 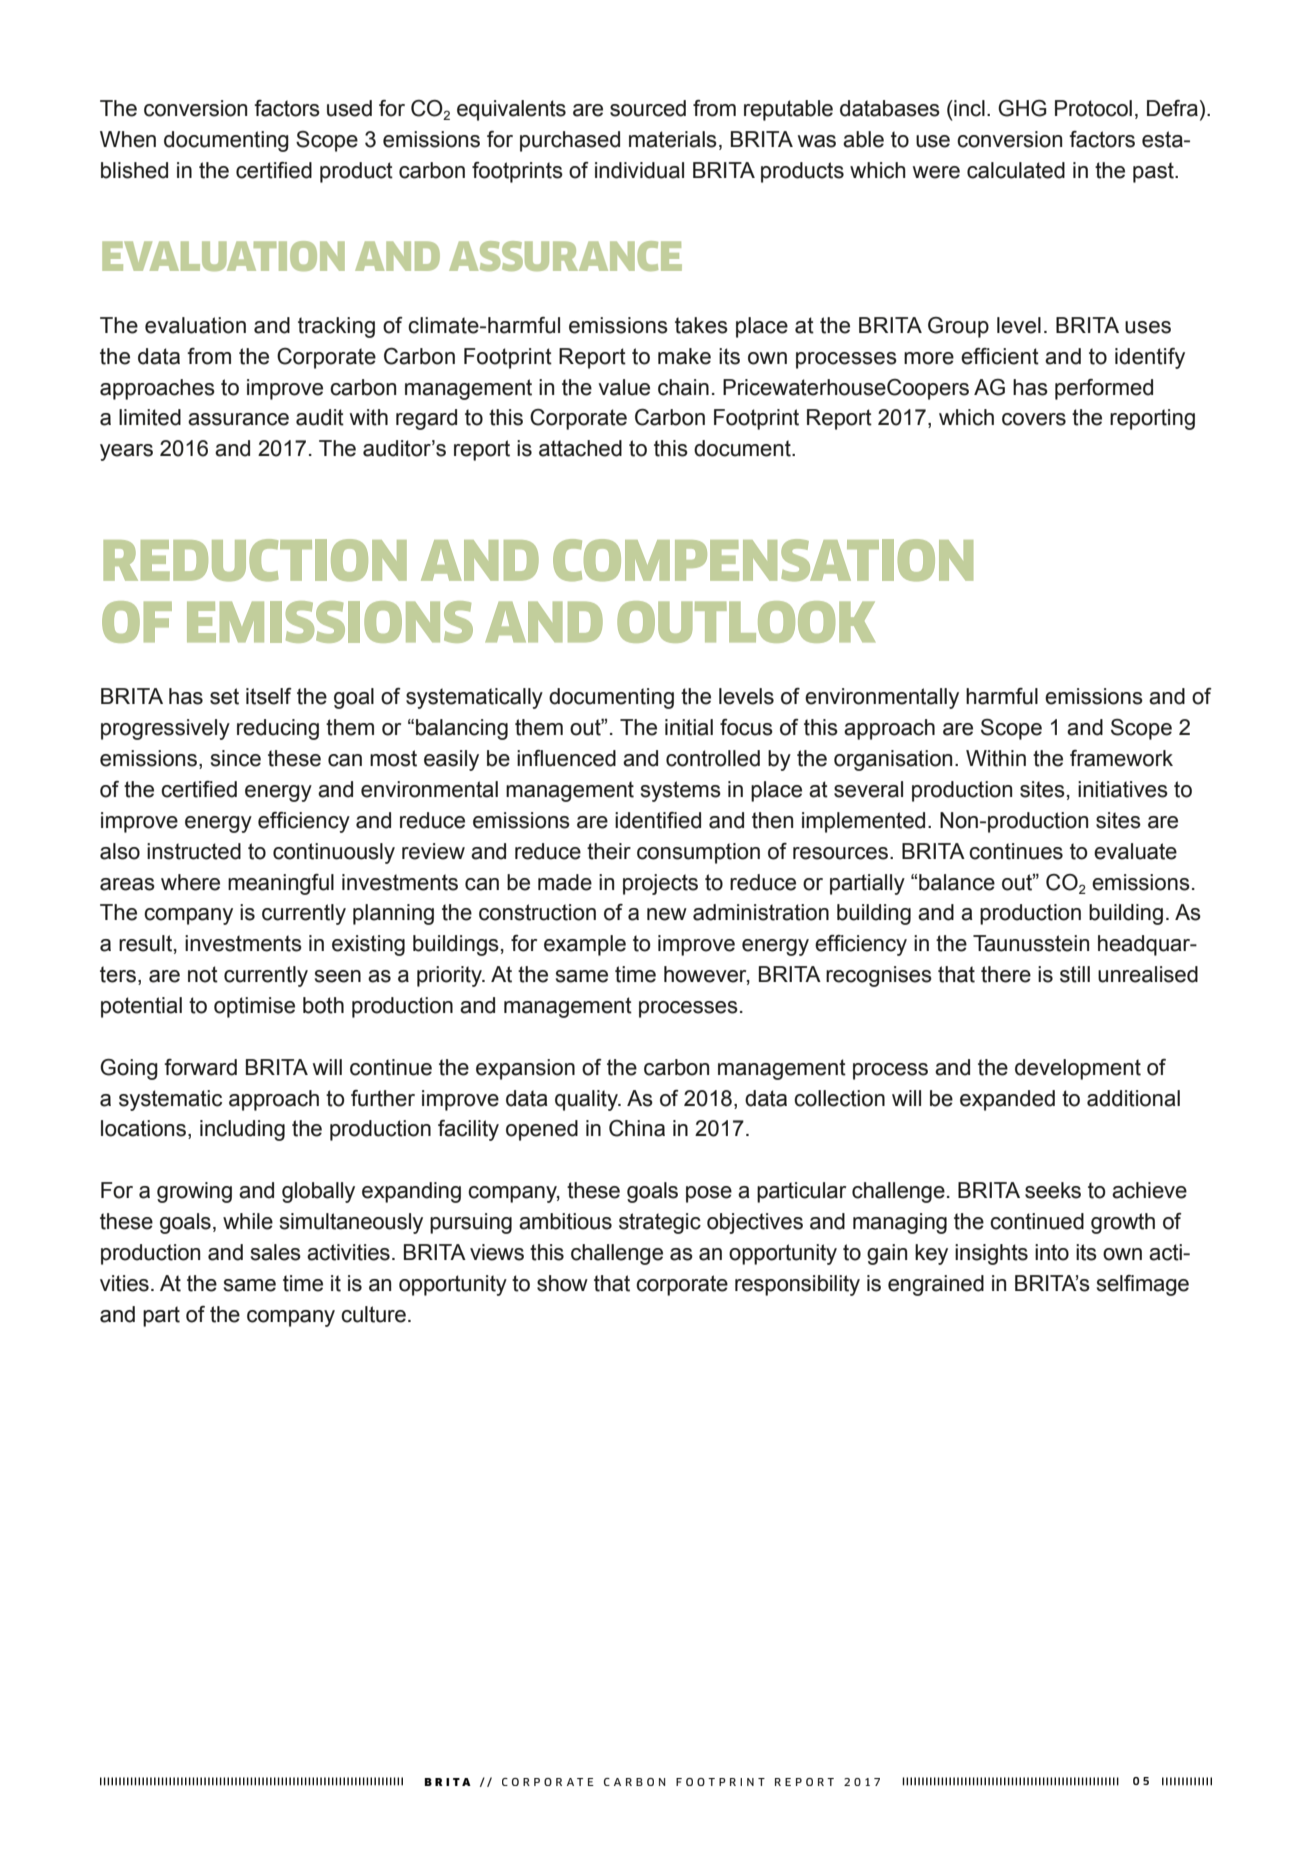 I want to click on optimise, so click(x=254, y=1007).
